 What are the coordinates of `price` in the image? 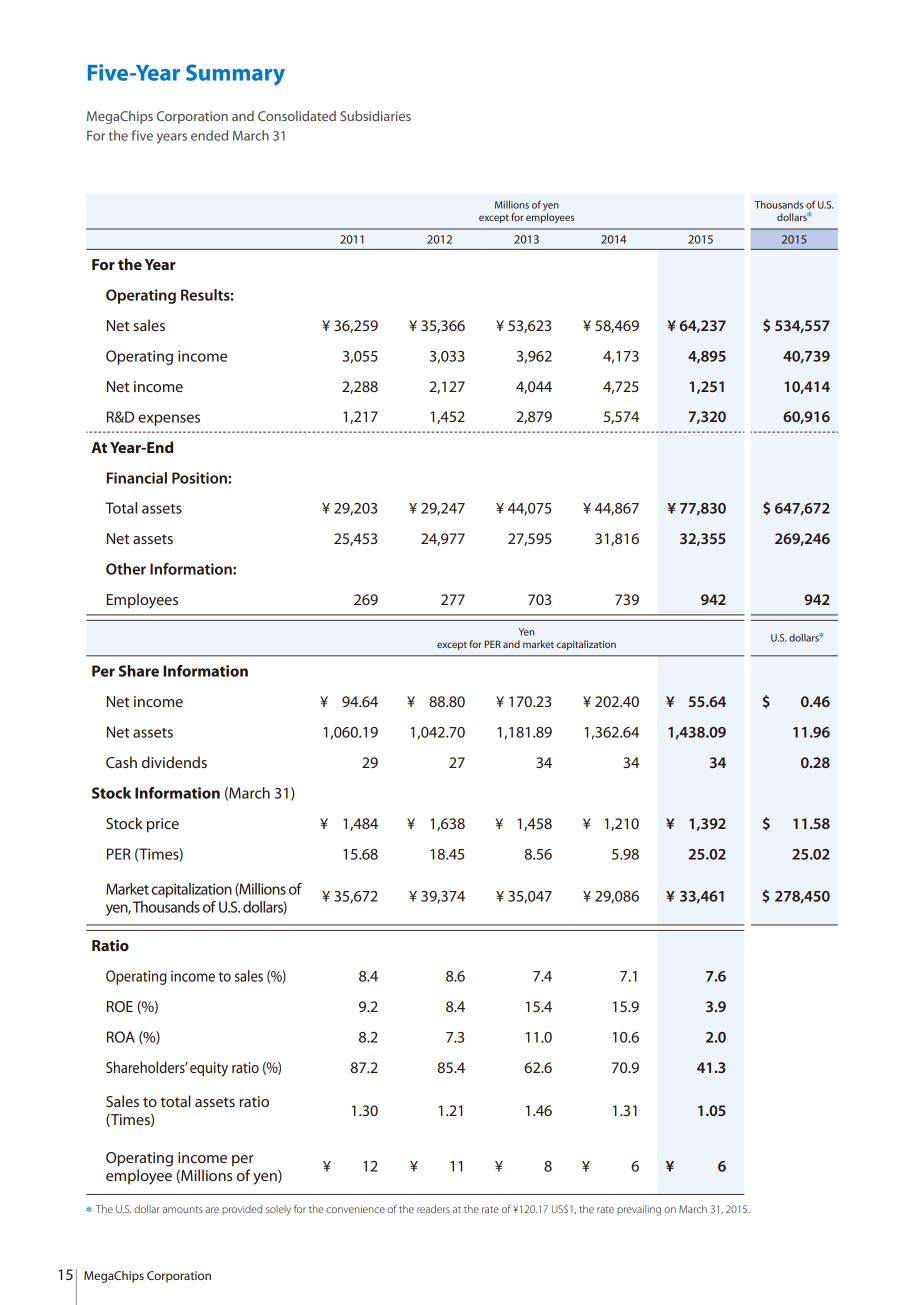 It's located at (163, 825).
